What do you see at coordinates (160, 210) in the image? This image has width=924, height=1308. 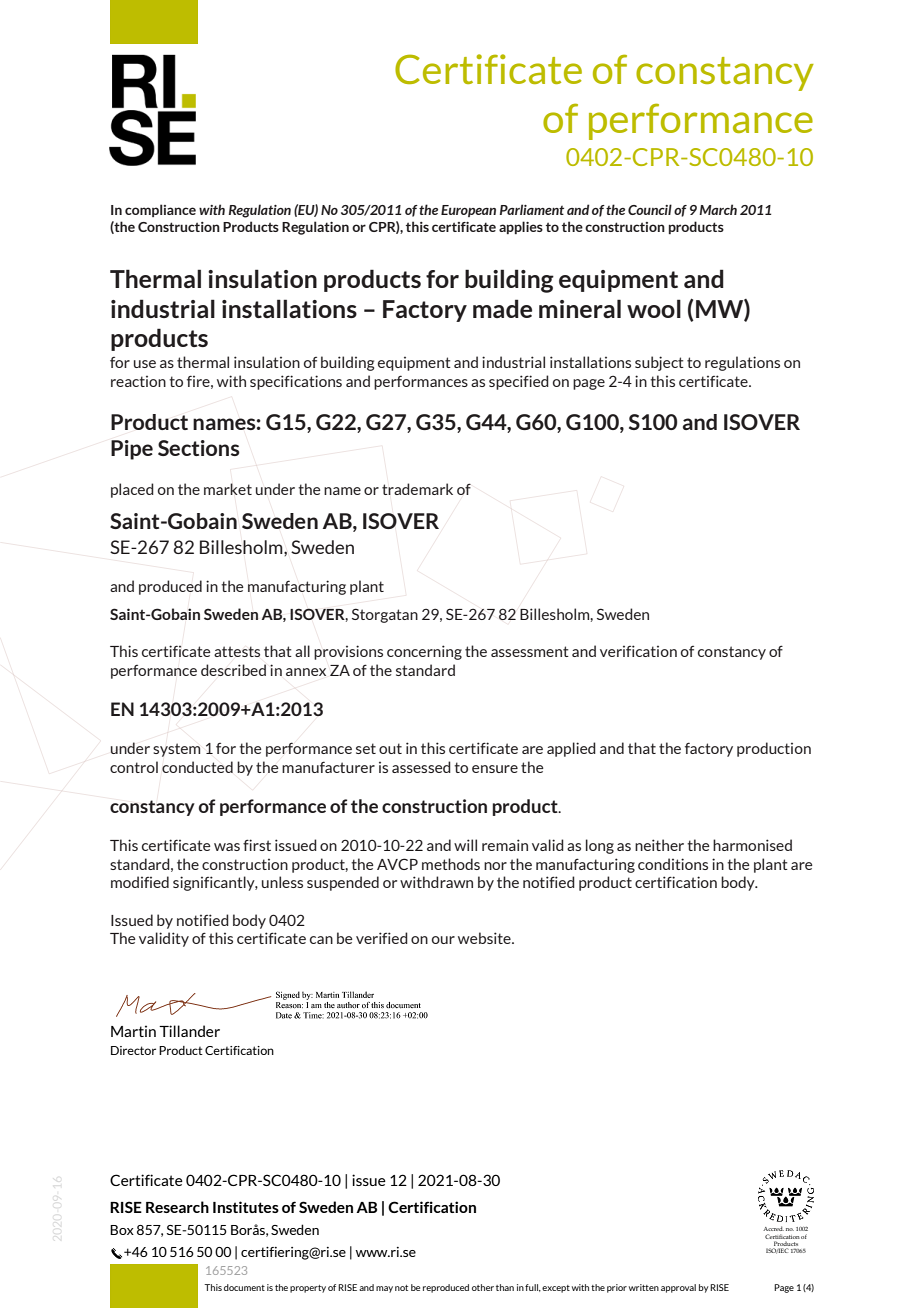 I see `compliance` at bounding box center [160, 210].
